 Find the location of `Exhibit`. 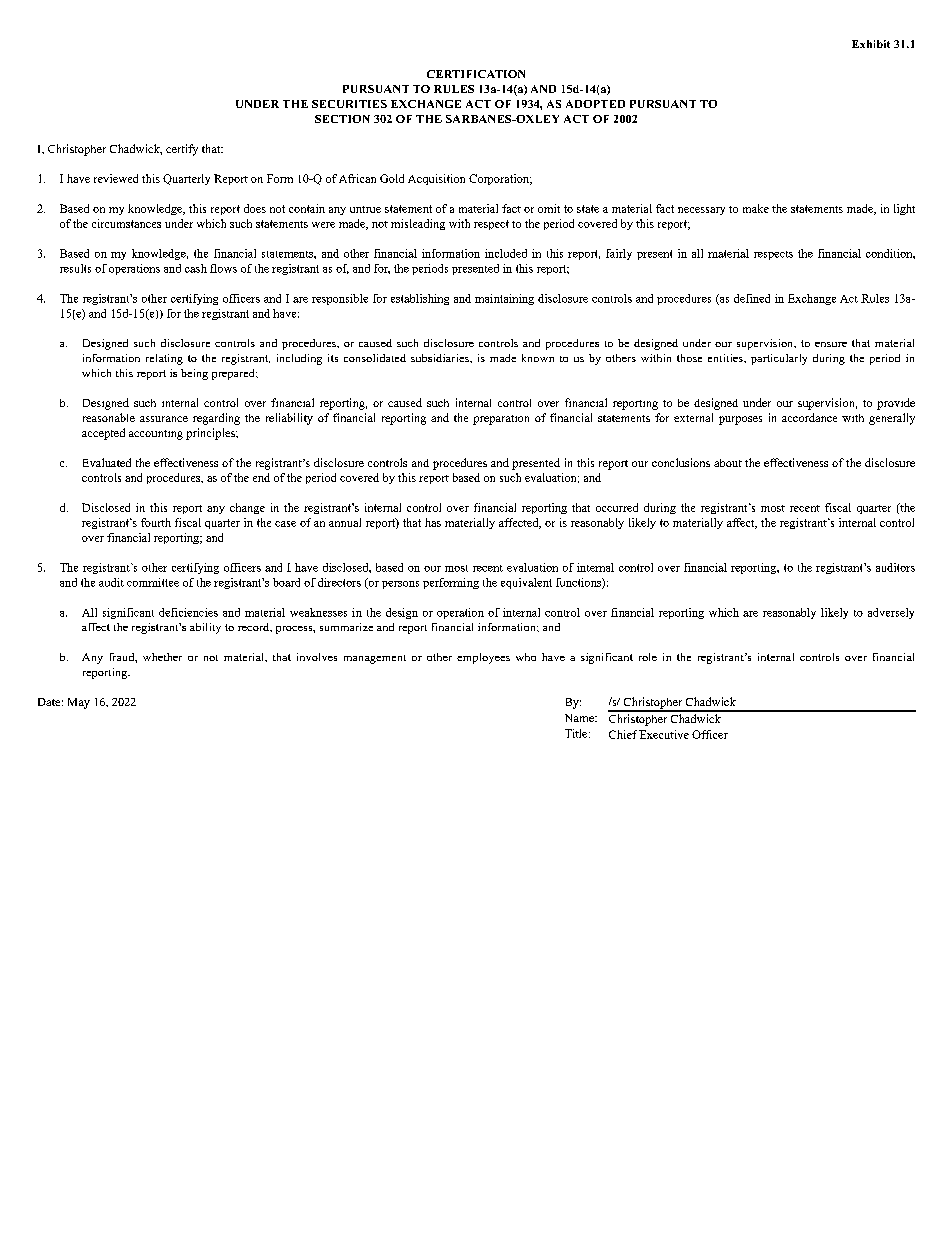

Exhibit is located at coordinates (871, 44).
